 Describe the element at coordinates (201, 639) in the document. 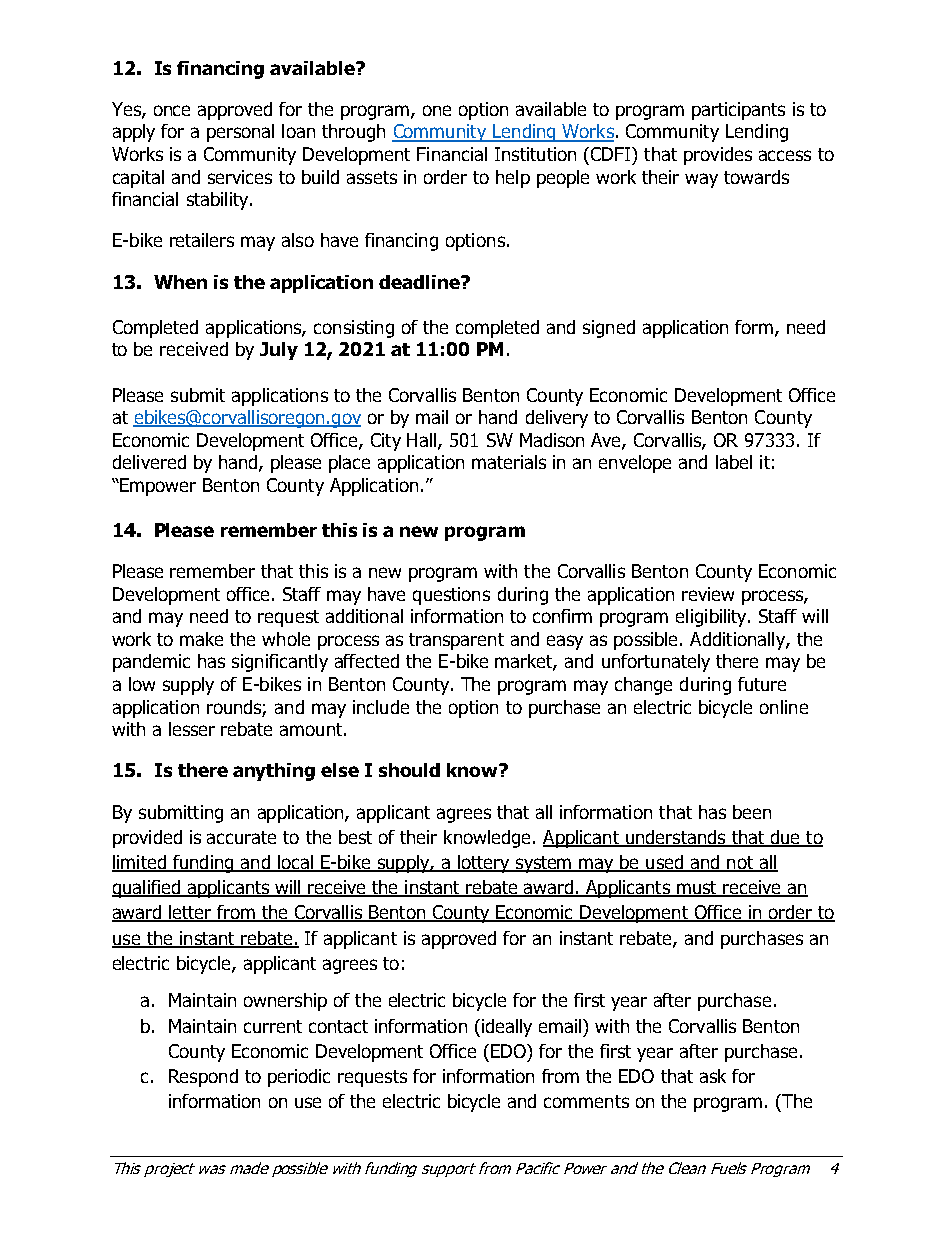

I see `make` at that location.
